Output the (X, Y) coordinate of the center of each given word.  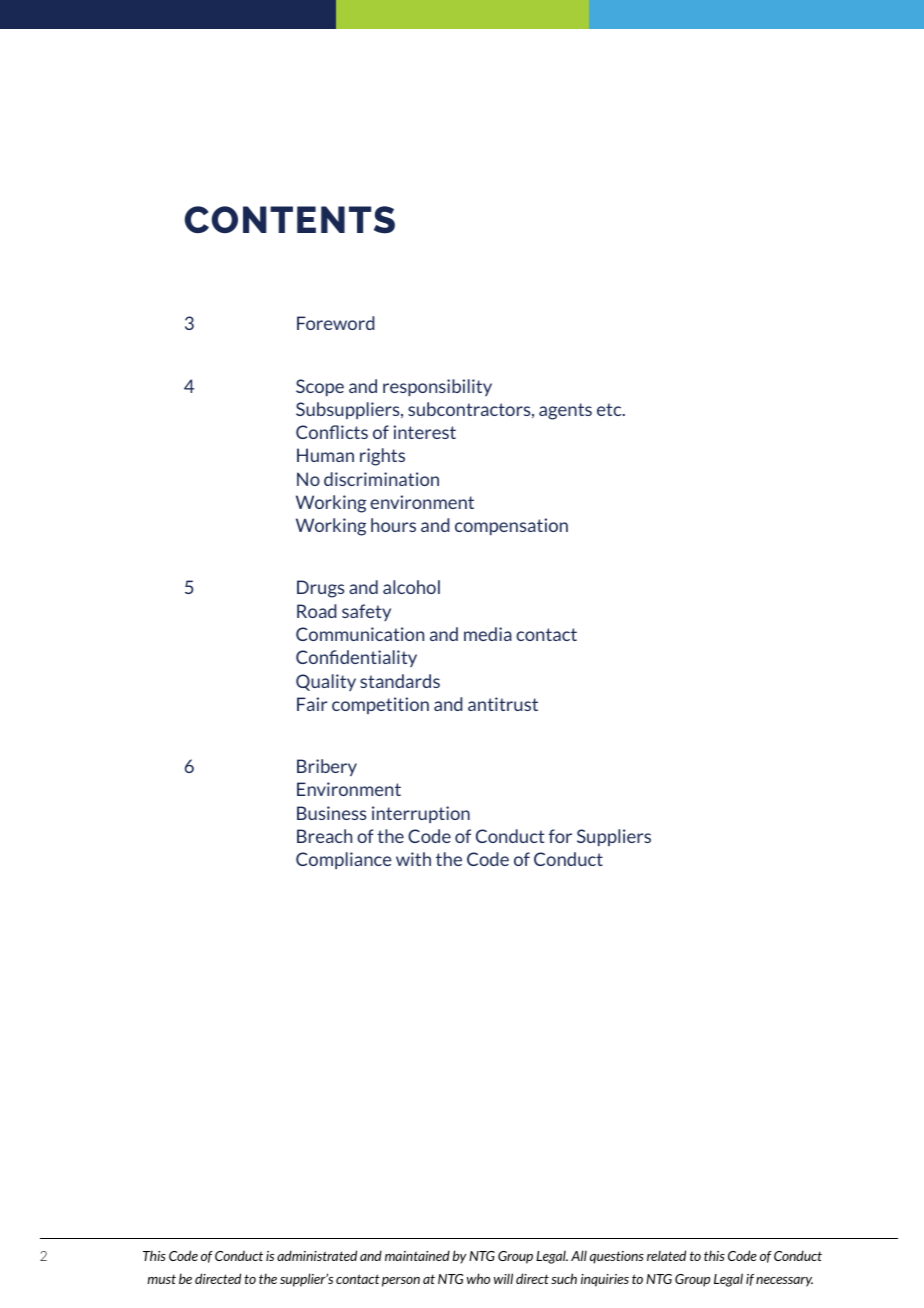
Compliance (343, 860)
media (488, 634)
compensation (511, 526)
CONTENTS (290, 220)
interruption (421, 814)
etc (610, 409)
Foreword (336, 323)
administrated (317, 1255)
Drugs (320, 589)
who (478, 1278)
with (413, 859)
